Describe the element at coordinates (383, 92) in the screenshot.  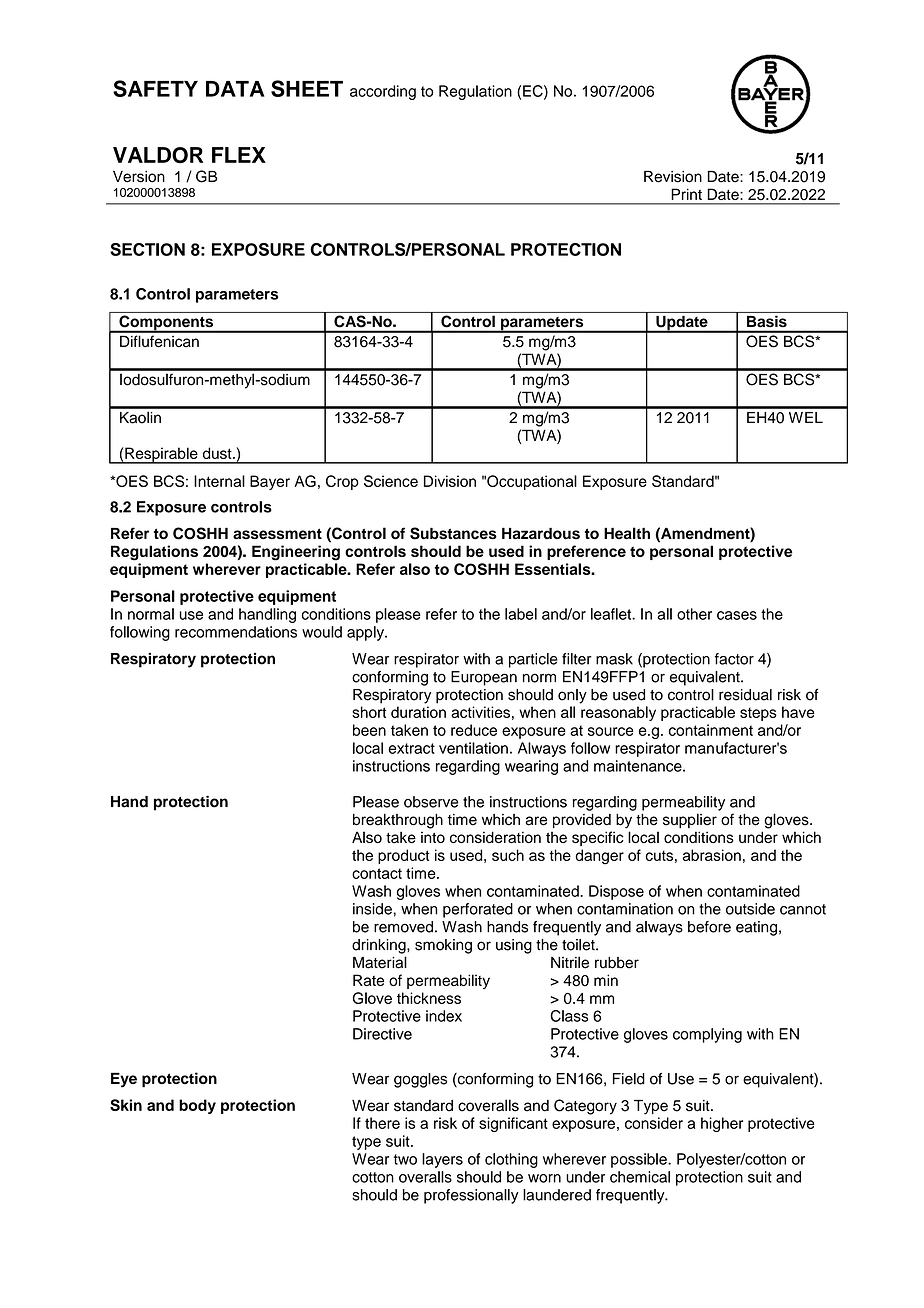
I see `according` at that location.
